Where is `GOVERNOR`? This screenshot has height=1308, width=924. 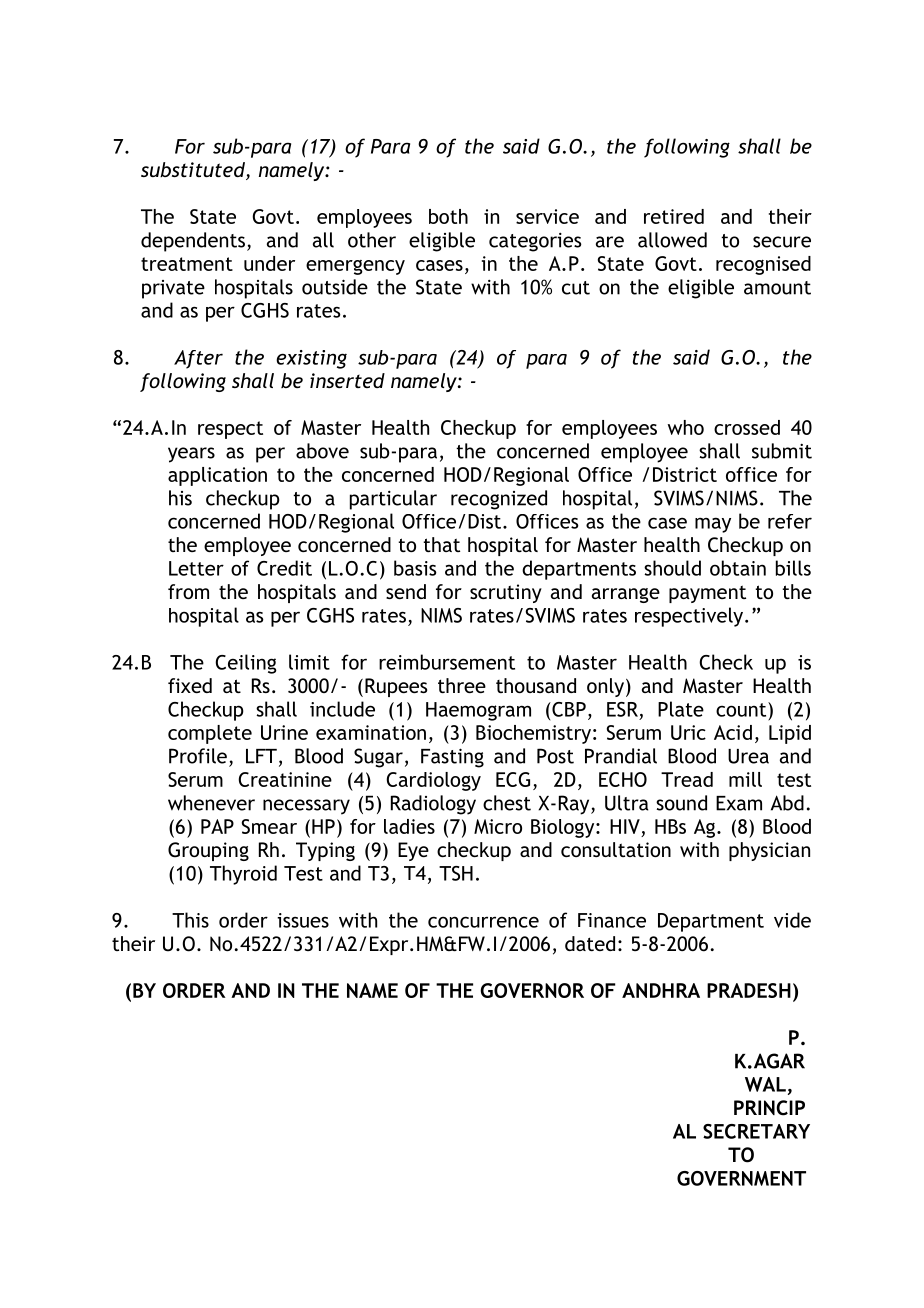 GOVERNOR is located at coordinates (532, 990).
